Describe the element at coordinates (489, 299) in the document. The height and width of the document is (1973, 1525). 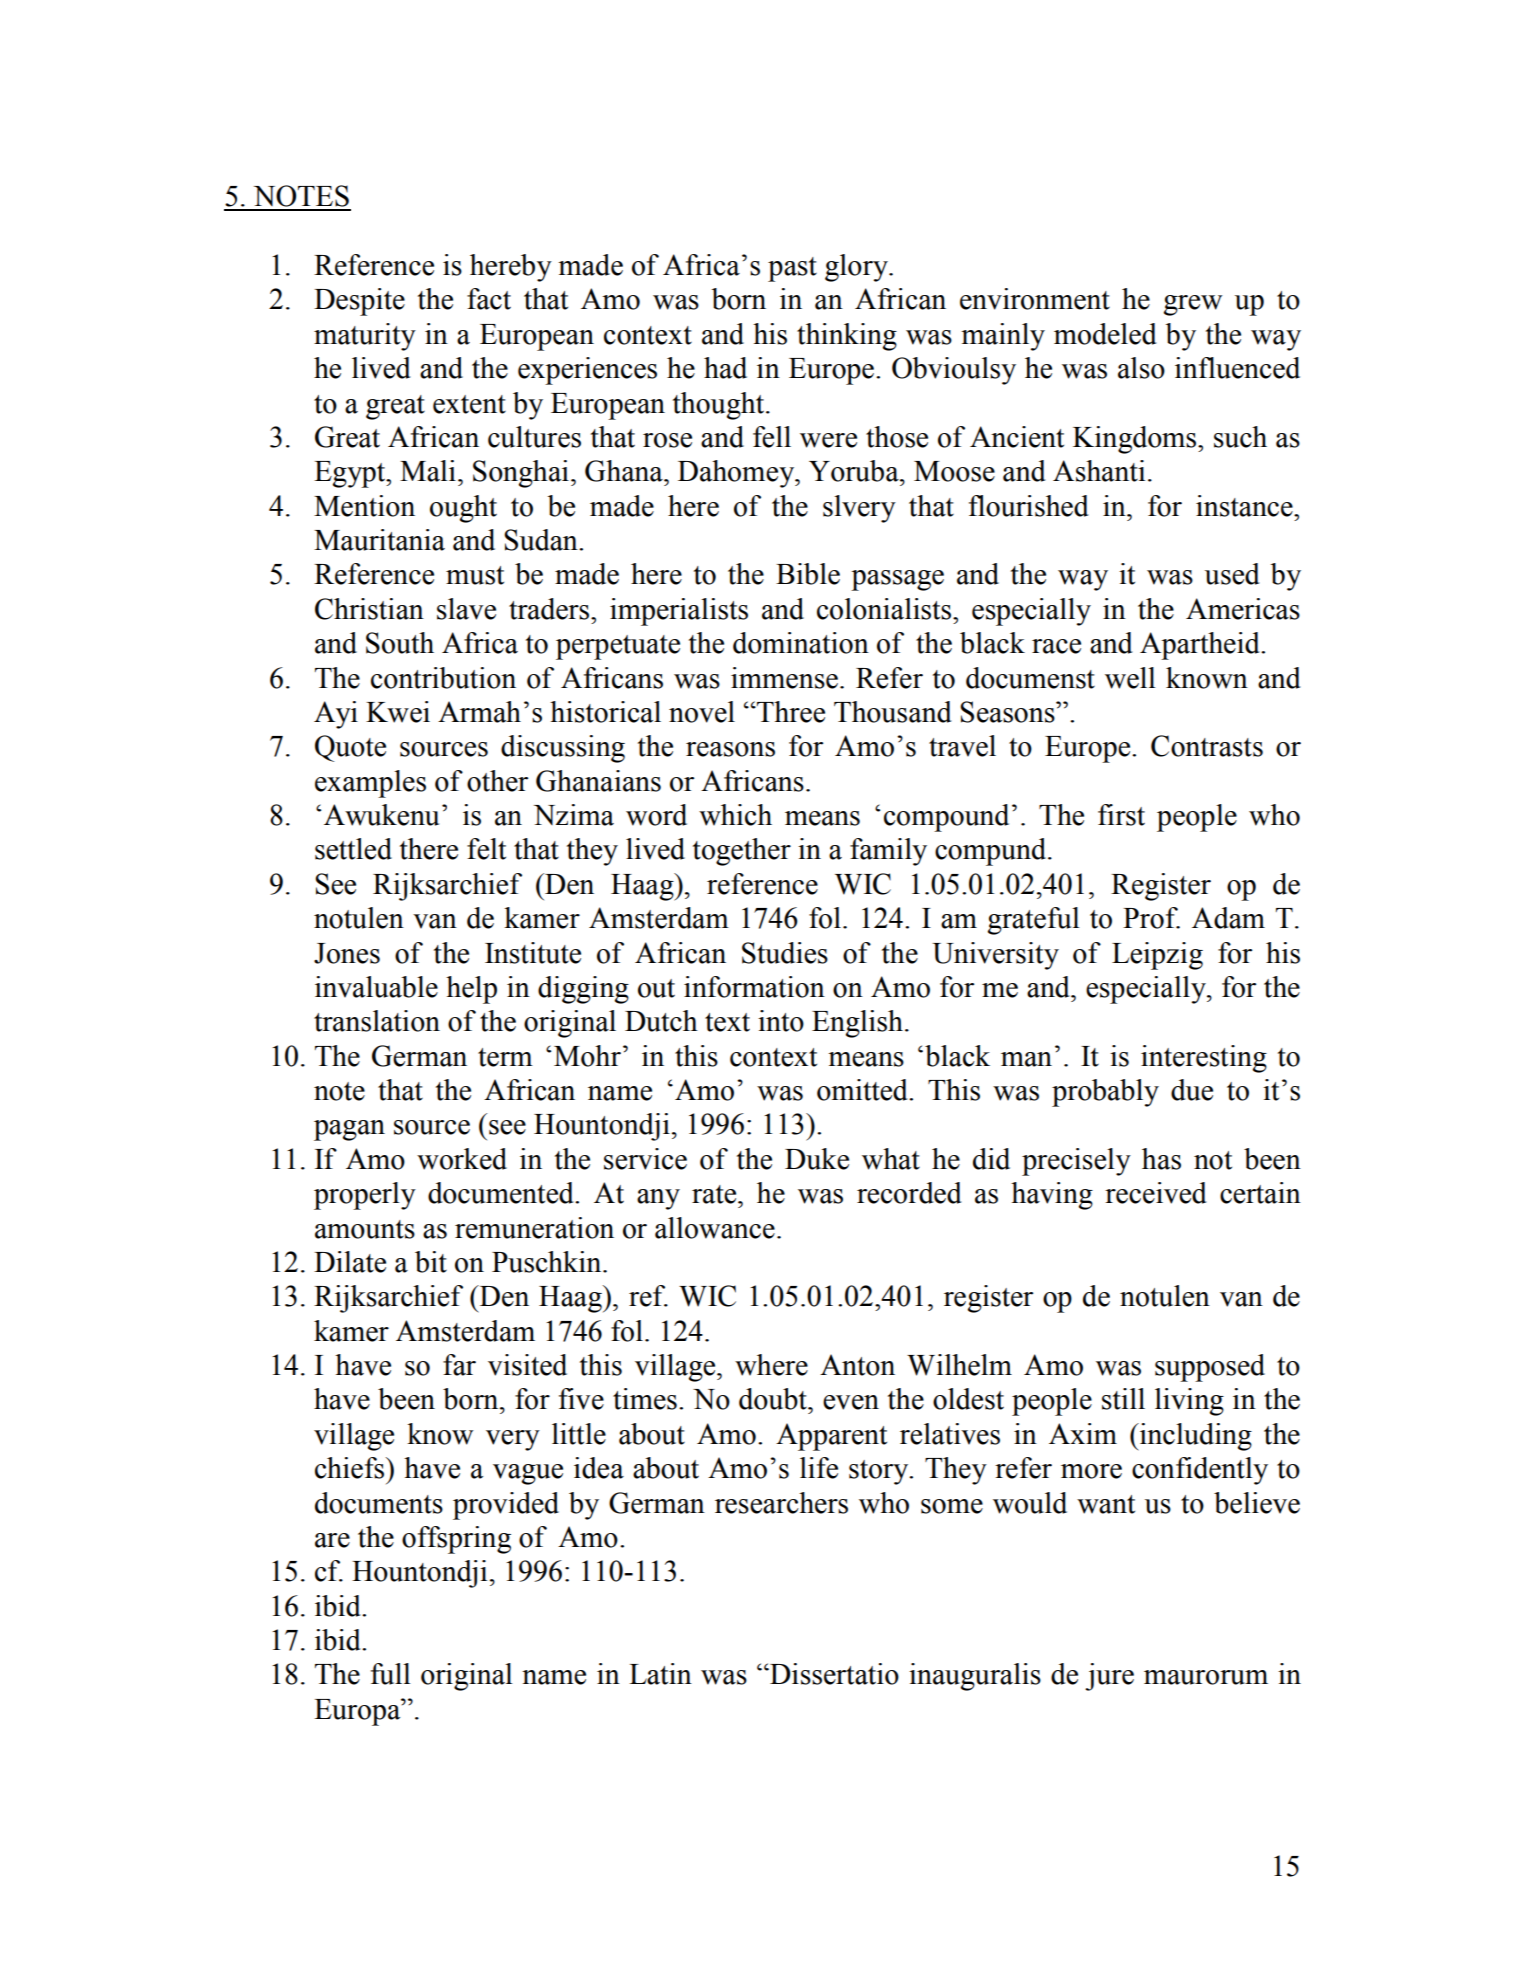
I see `fact` at that location.
